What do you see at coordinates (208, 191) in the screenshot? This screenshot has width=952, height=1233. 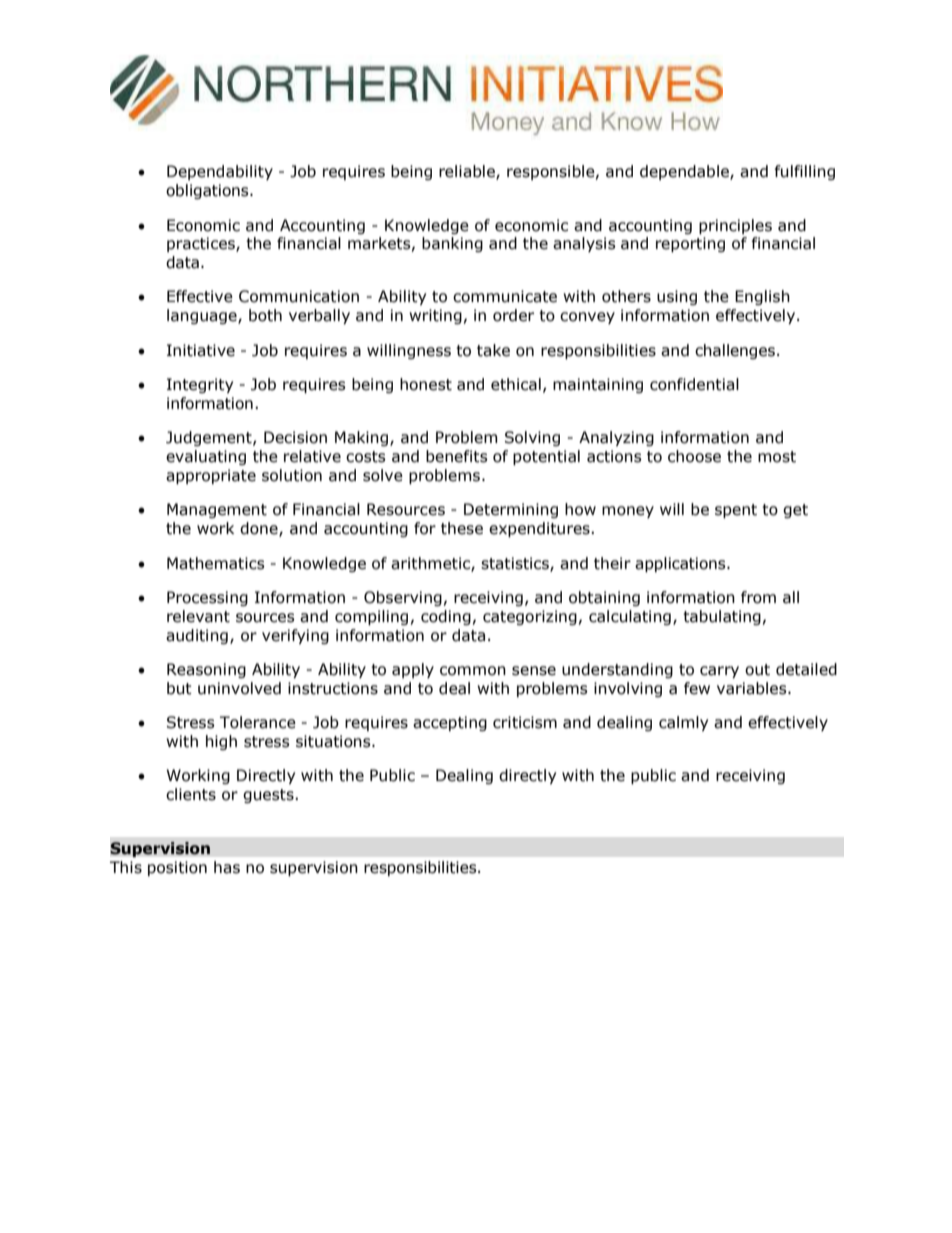 I see `obligations` at bounding box center [208, 191].
